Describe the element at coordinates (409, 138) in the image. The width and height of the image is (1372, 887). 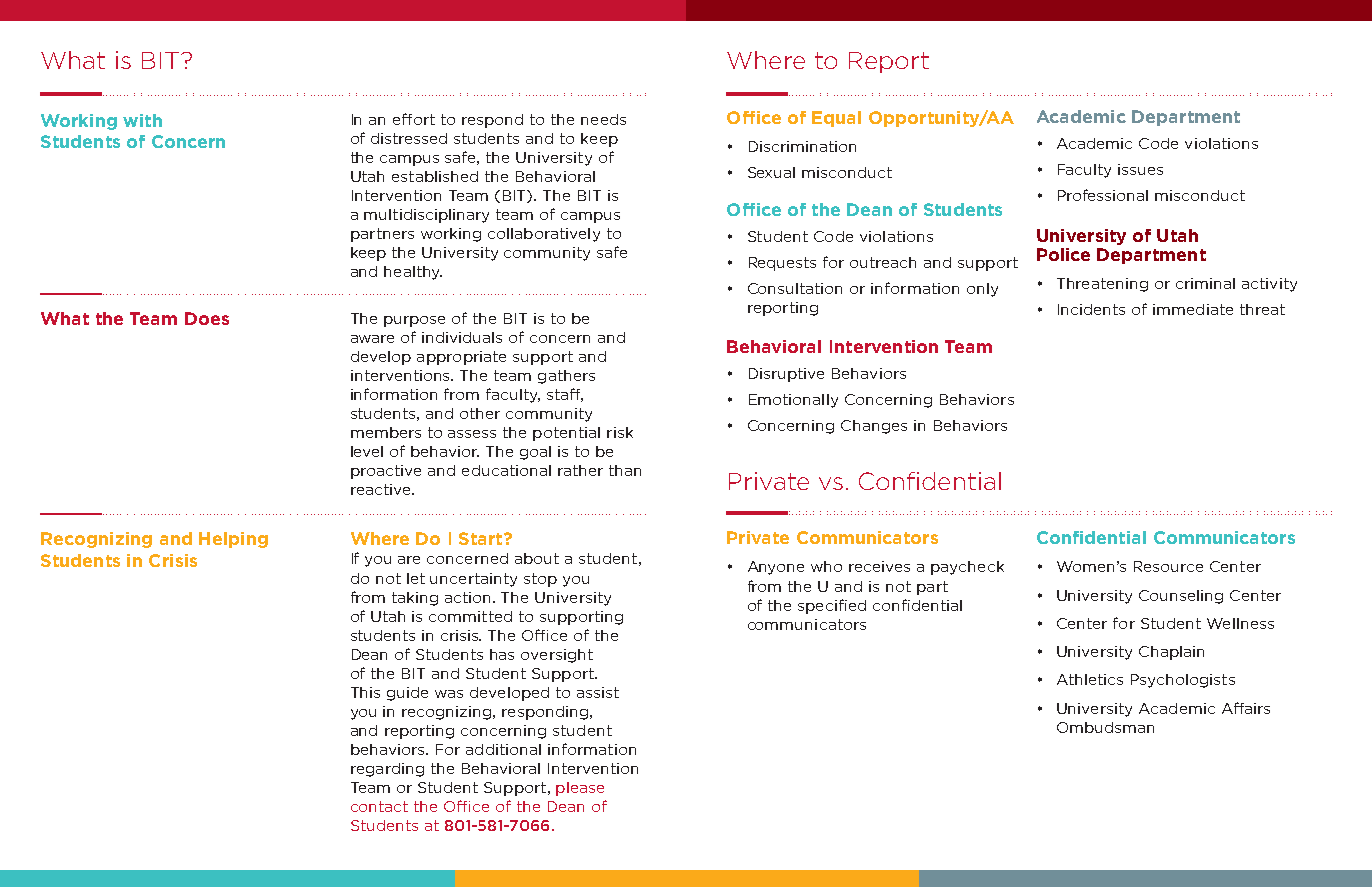
I see `distressed` at that location.
